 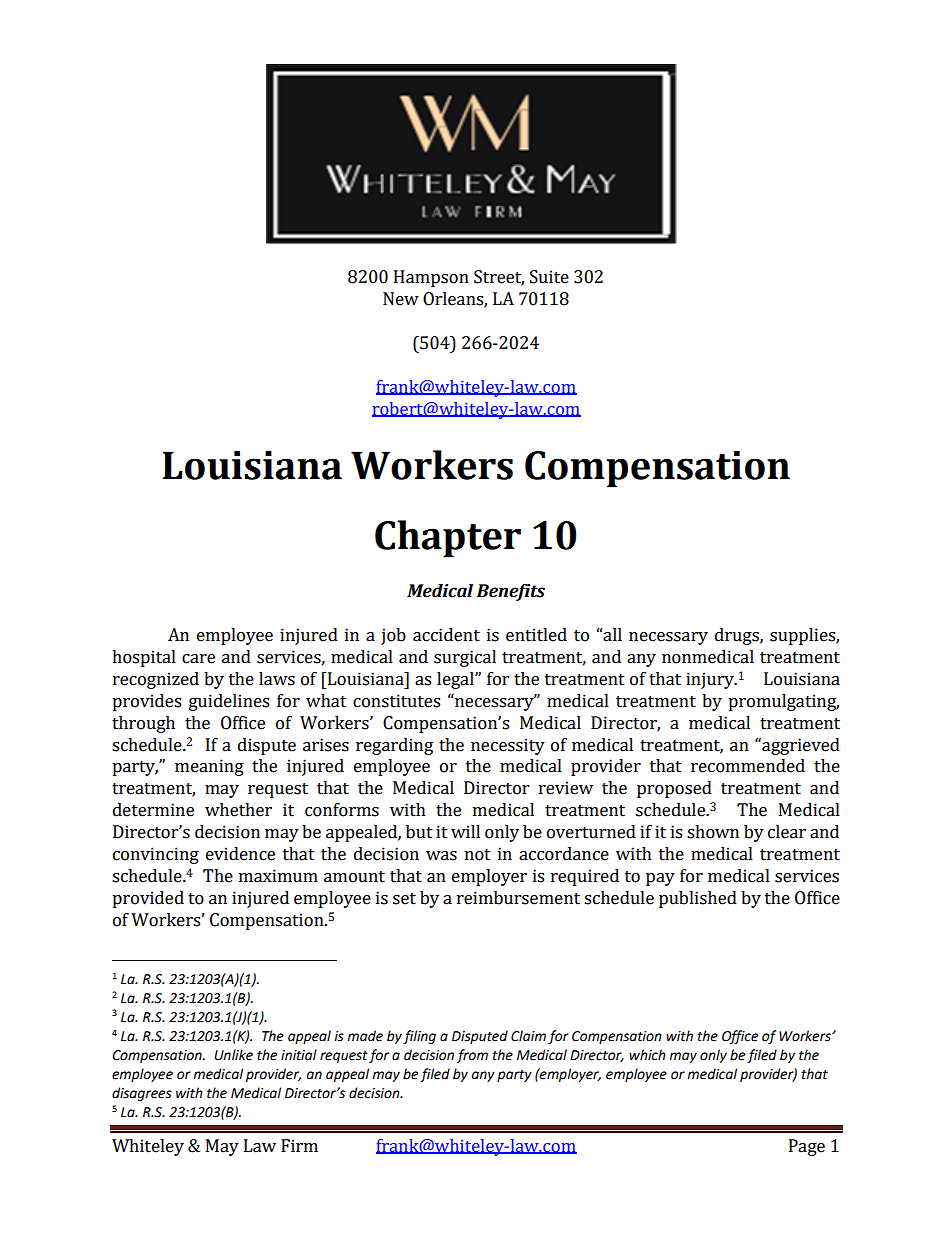 I want to click on Chapter, so click(x=448, y=539).
